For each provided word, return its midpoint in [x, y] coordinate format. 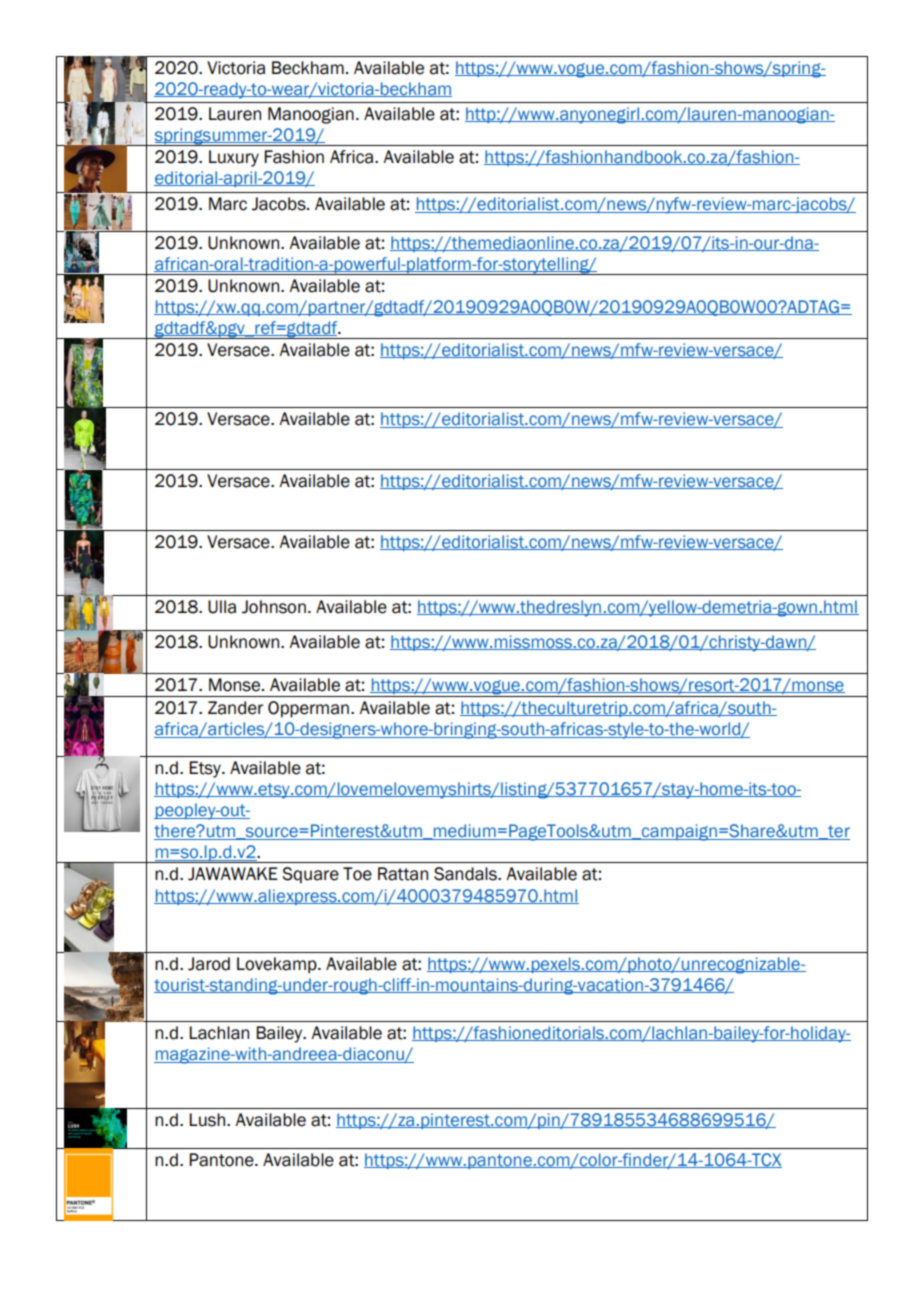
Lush [208, 1120]
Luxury [234, 158]
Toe [357, 874]
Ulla [222, 607]
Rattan [403, 874]
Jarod [209, 964]
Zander [235, 708]
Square [310, 875]
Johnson [274, 607]
